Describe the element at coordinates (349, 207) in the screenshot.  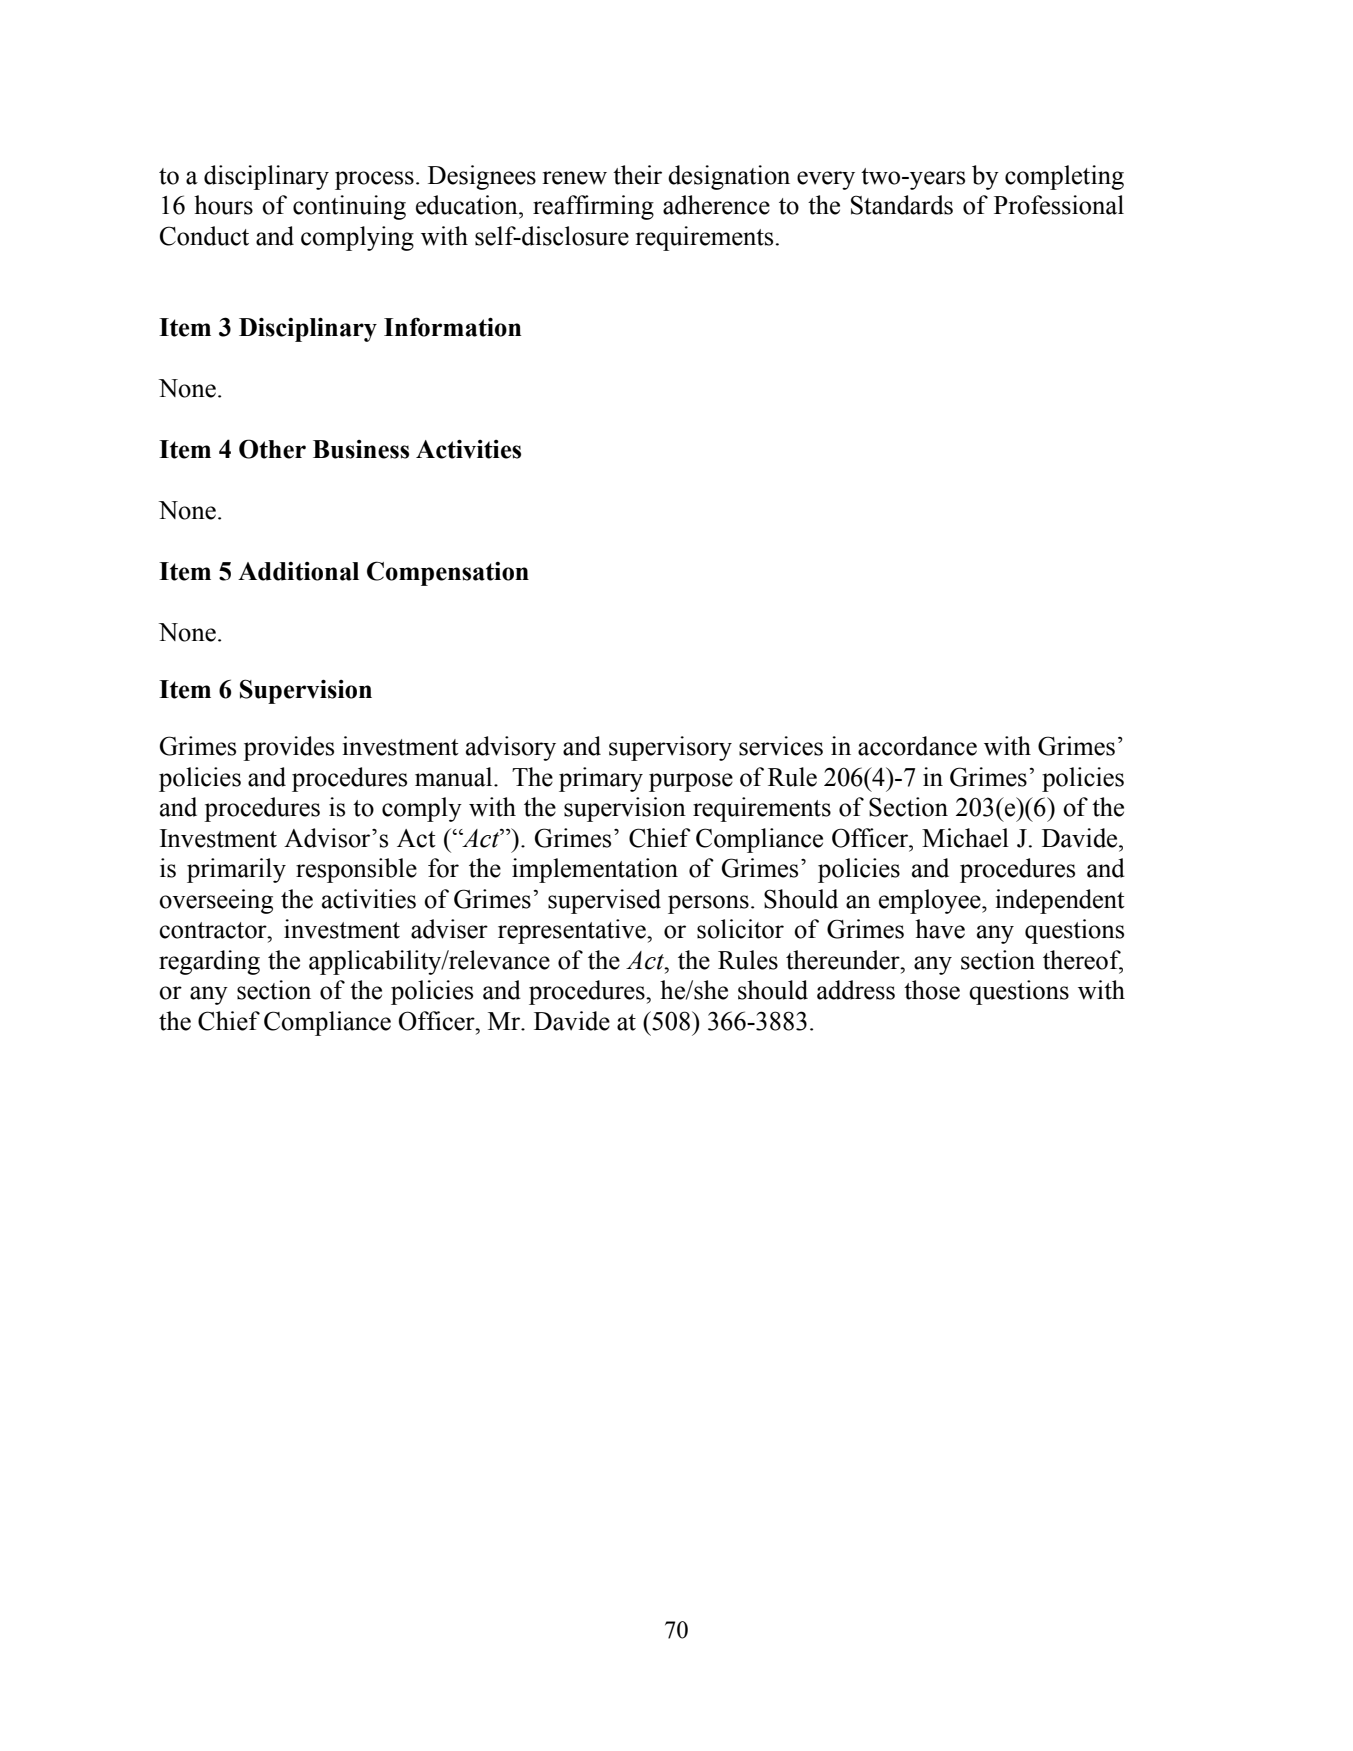
I see `continuing` at that location.
